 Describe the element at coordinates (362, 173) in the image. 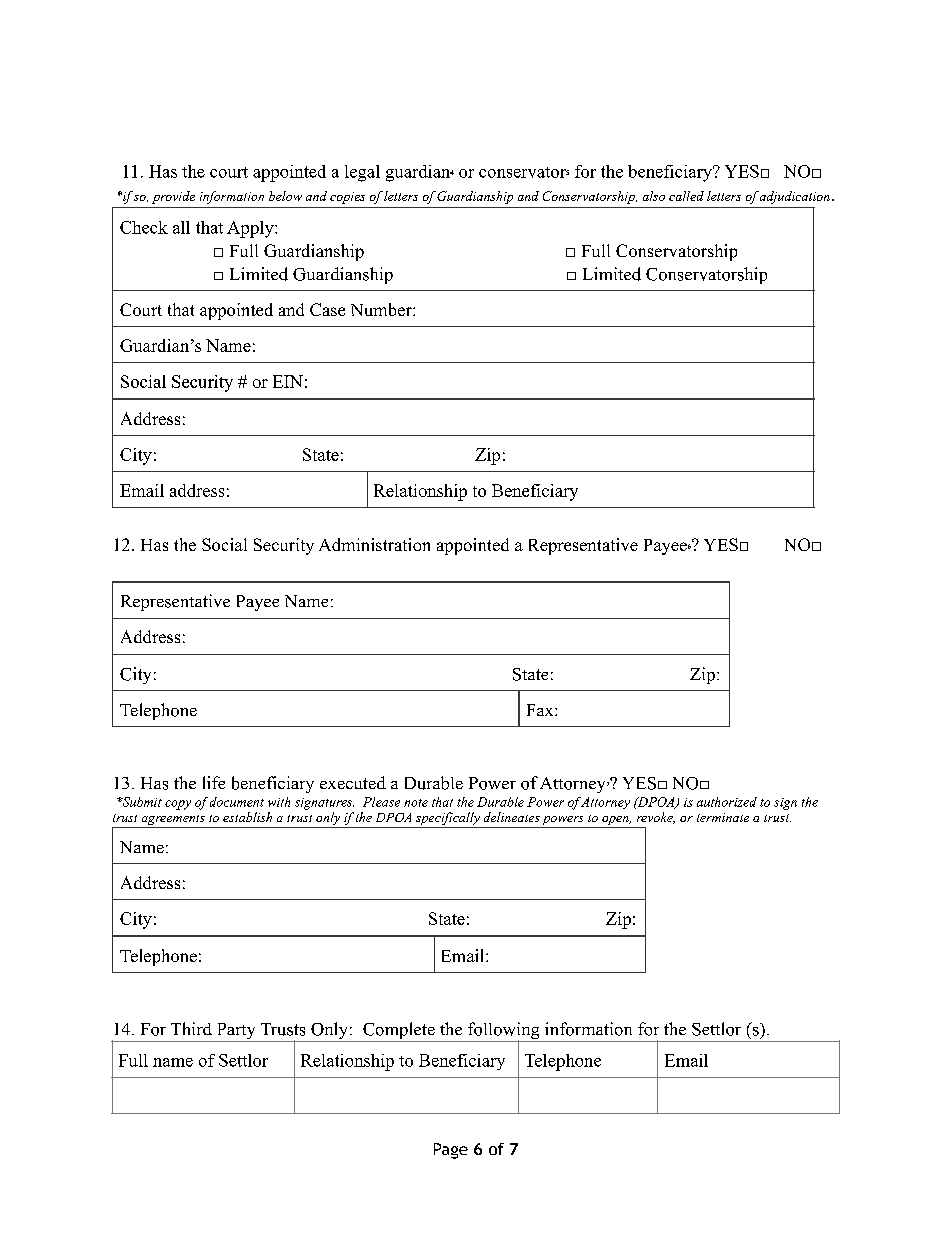

I see `legal` at that location.
